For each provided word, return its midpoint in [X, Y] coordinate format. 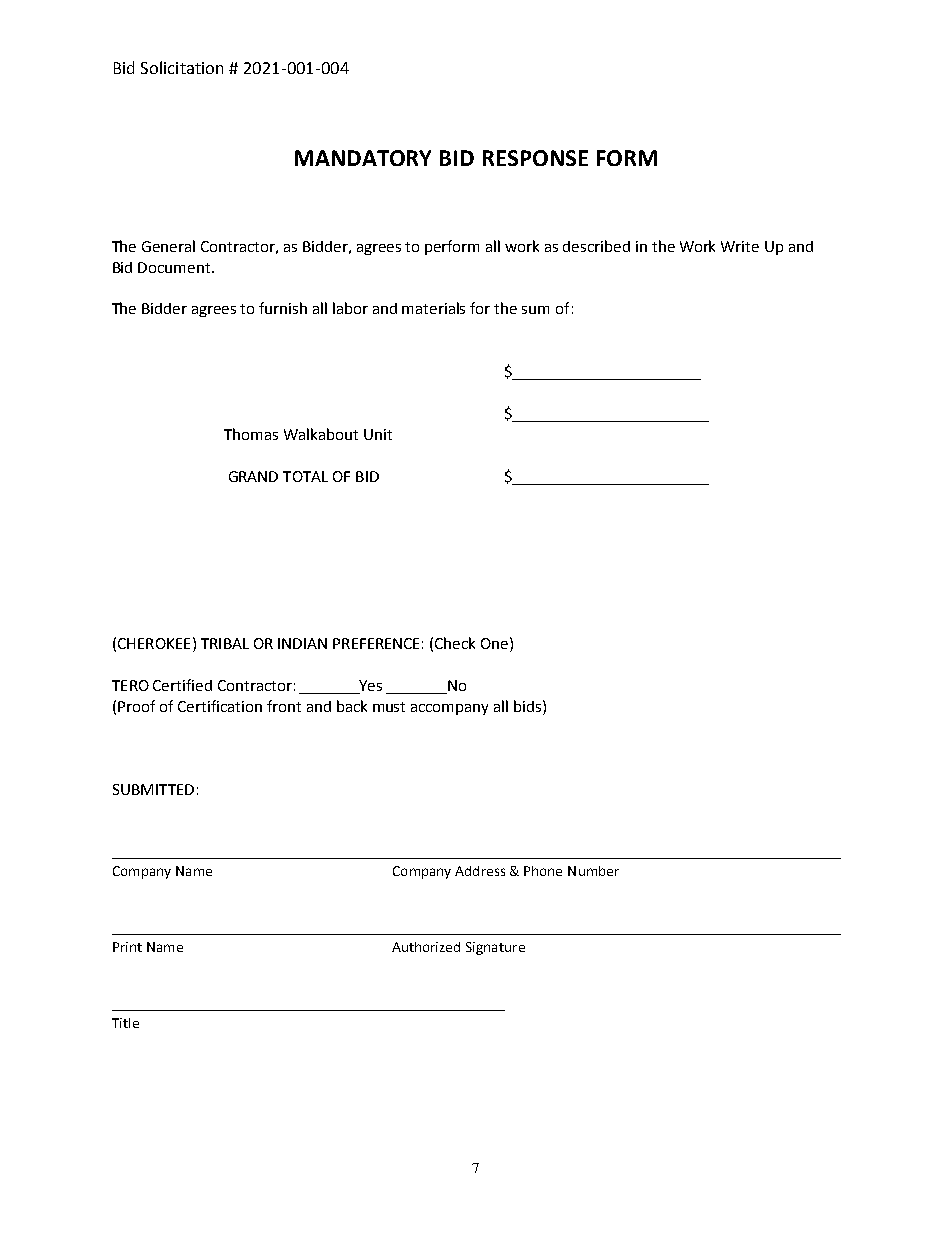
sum [535, 310]
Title [125, 1023]
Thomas [251, 434]
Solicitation [182, 67]
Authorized [426, 947]
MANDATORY [363, 158]
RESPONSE [535, 158]
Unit [378, 434]
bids [529, 706]
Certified [182, 685]
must [389, 707]
